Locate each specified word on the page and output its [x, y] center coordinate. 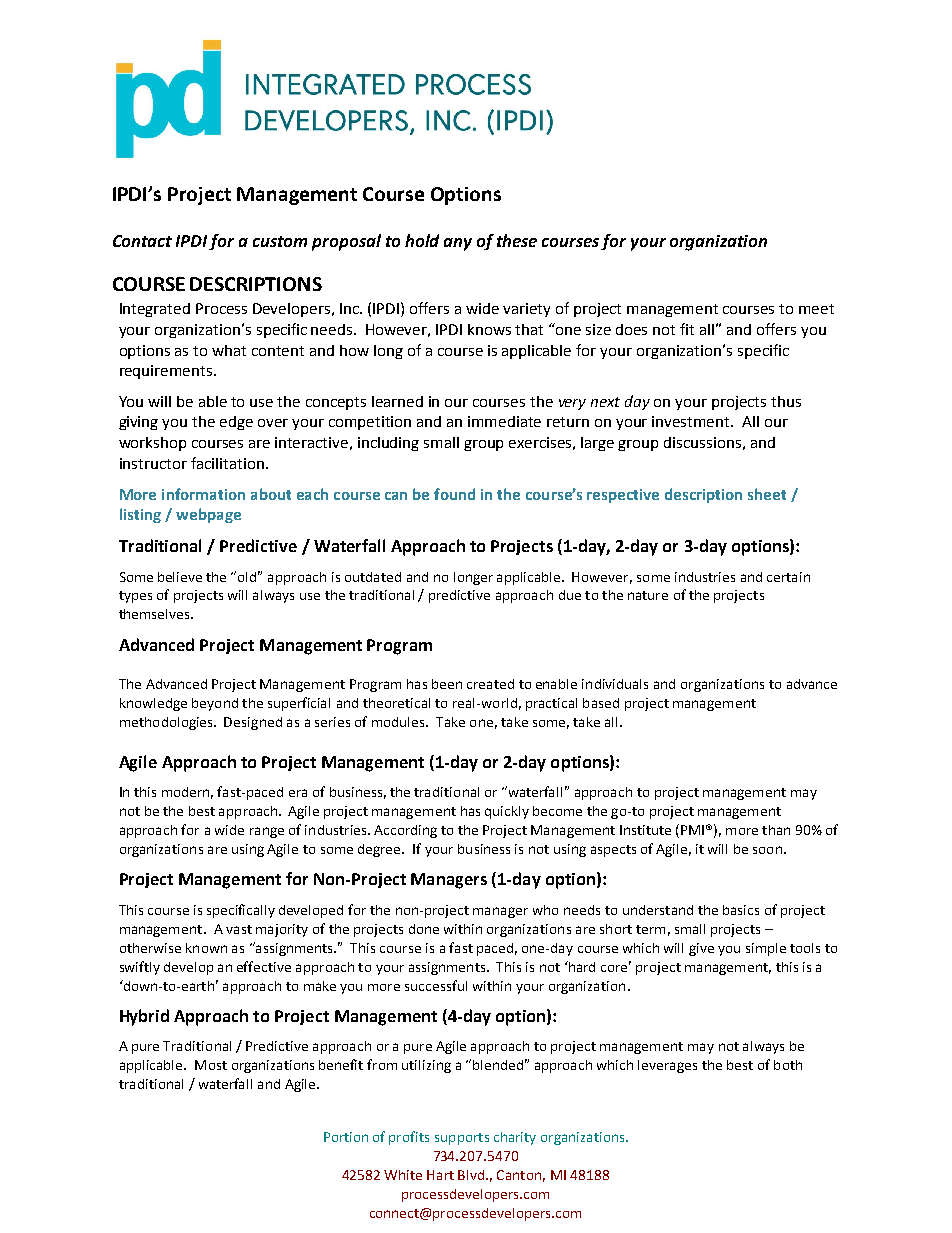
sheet [767, 494]
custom [280, 241]
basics [741, 910]
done [424, 929]
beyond [215, 704]
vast [239, 929]
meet [816, 309]
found [454, 494]
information [203, 494]
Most [211, 1065]
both [788, 1065]
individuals [615, 684]
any [458, 244]
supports [462, 1139]
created [490, 684]
